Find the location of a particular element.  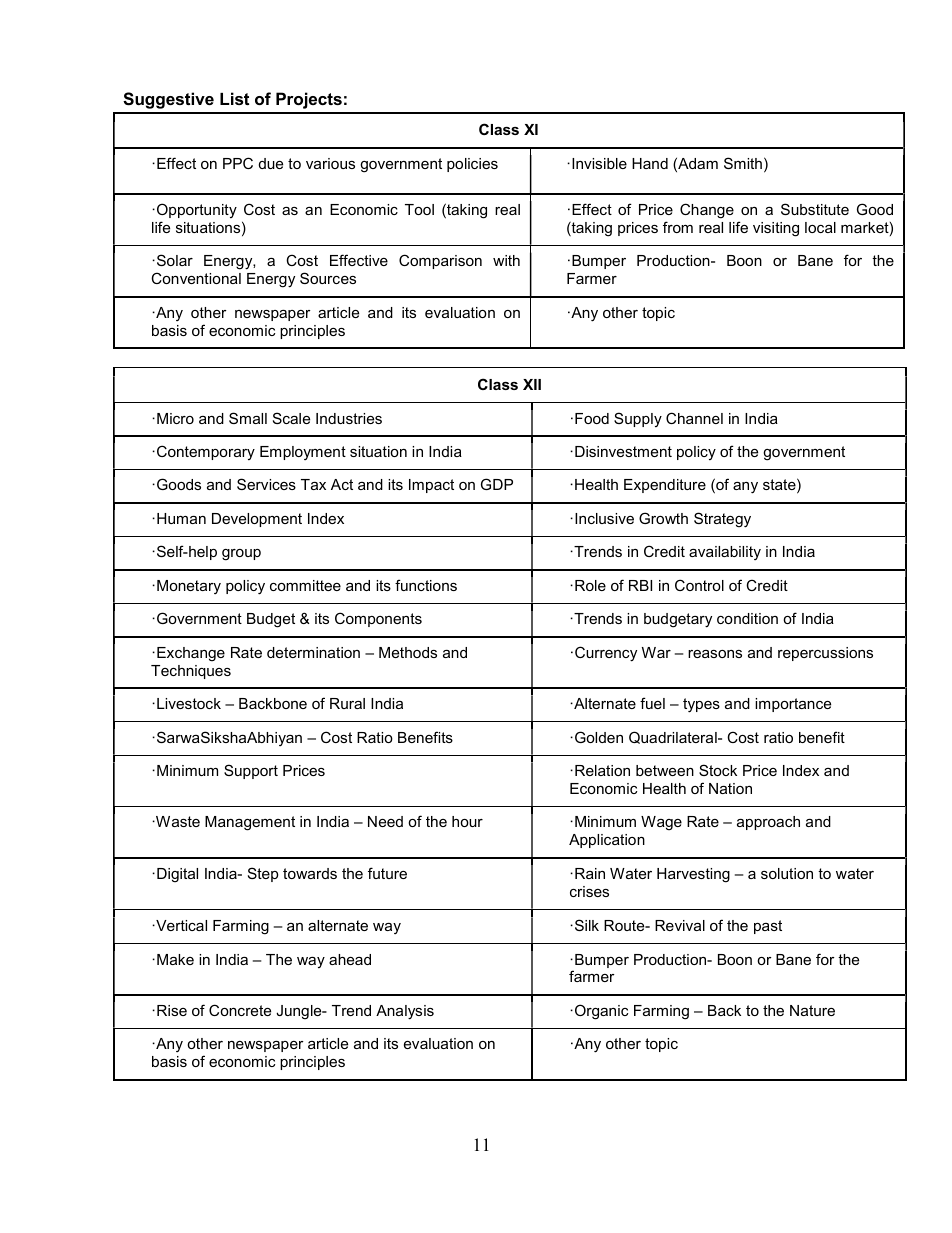

Channel is located at coordinates (694, 418).
